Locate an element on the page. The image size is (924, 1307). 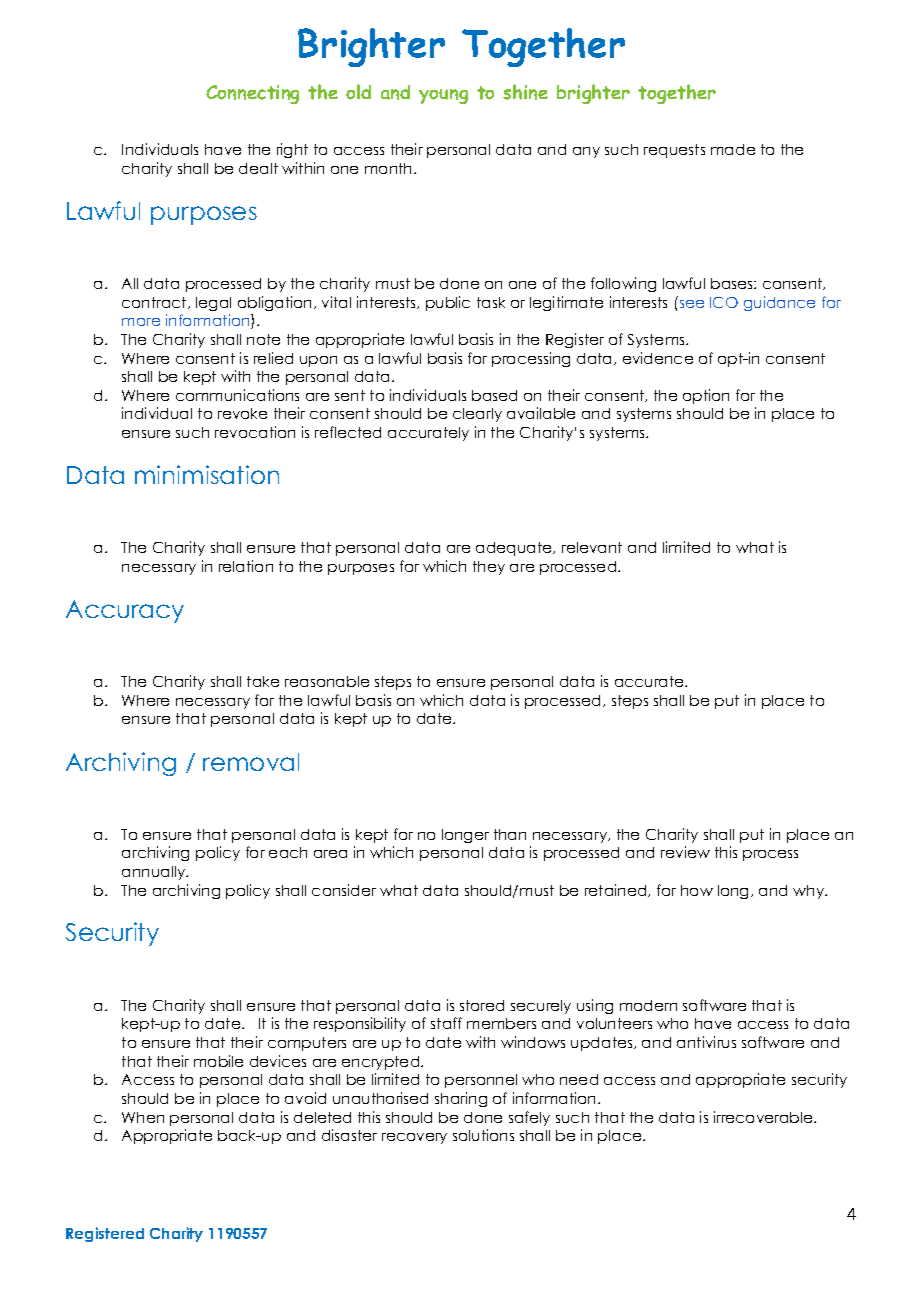
communications is located at coordinates (237, 395).
